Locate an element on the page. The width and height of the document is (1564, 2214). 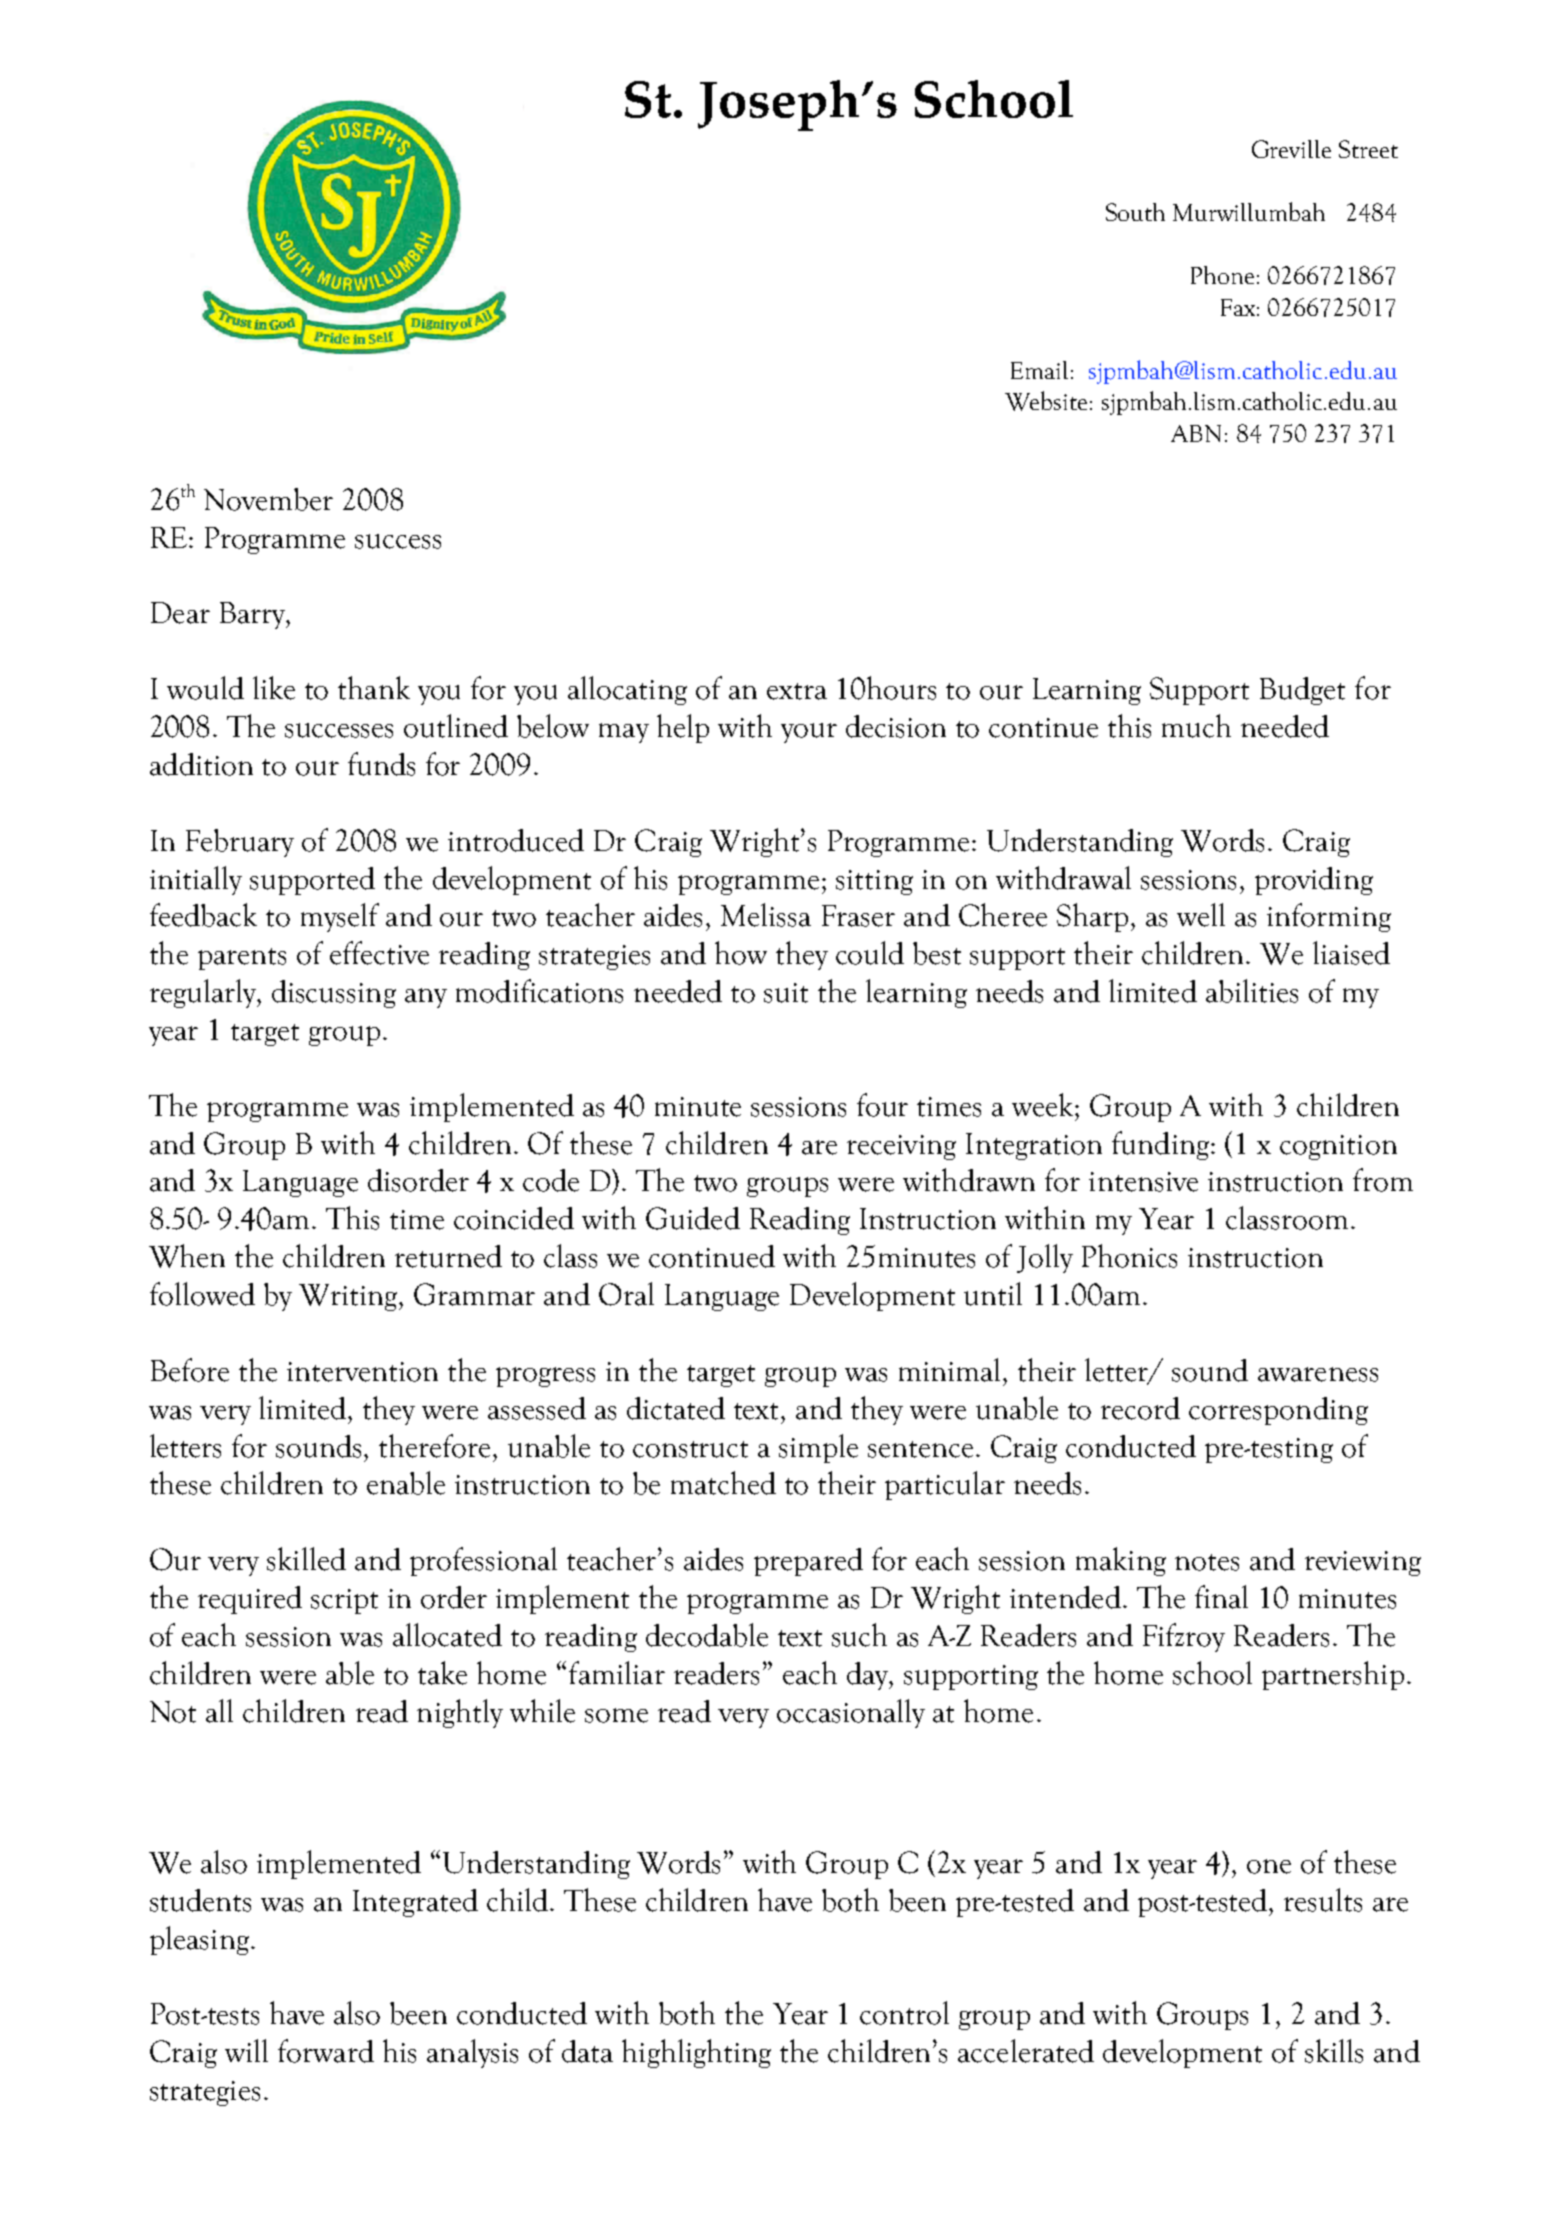
highlighting is located at coordinates (696, 2053).
